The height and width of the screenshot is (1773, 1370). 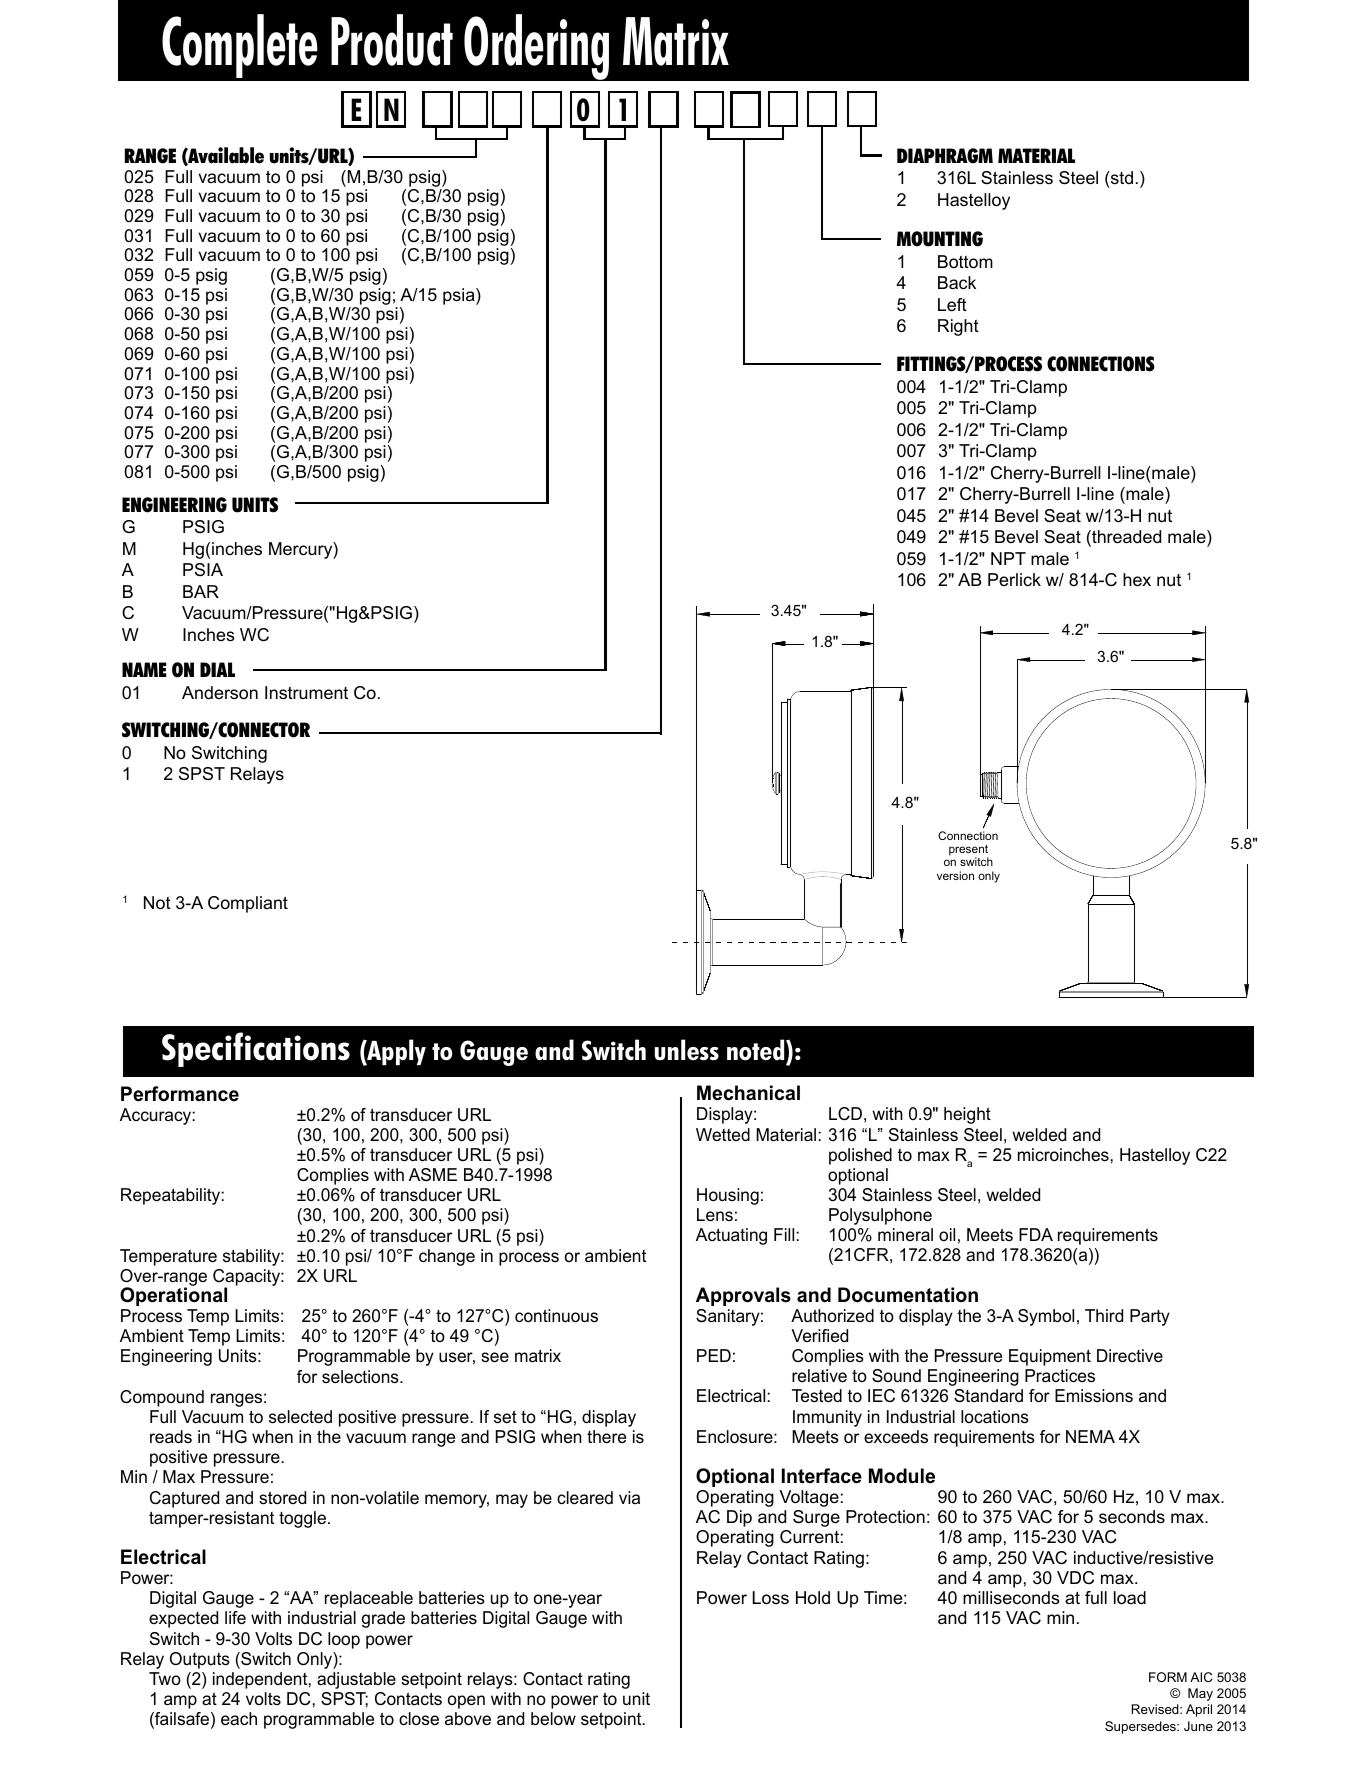 I want to click on each, so click(x=239, y=1718).
